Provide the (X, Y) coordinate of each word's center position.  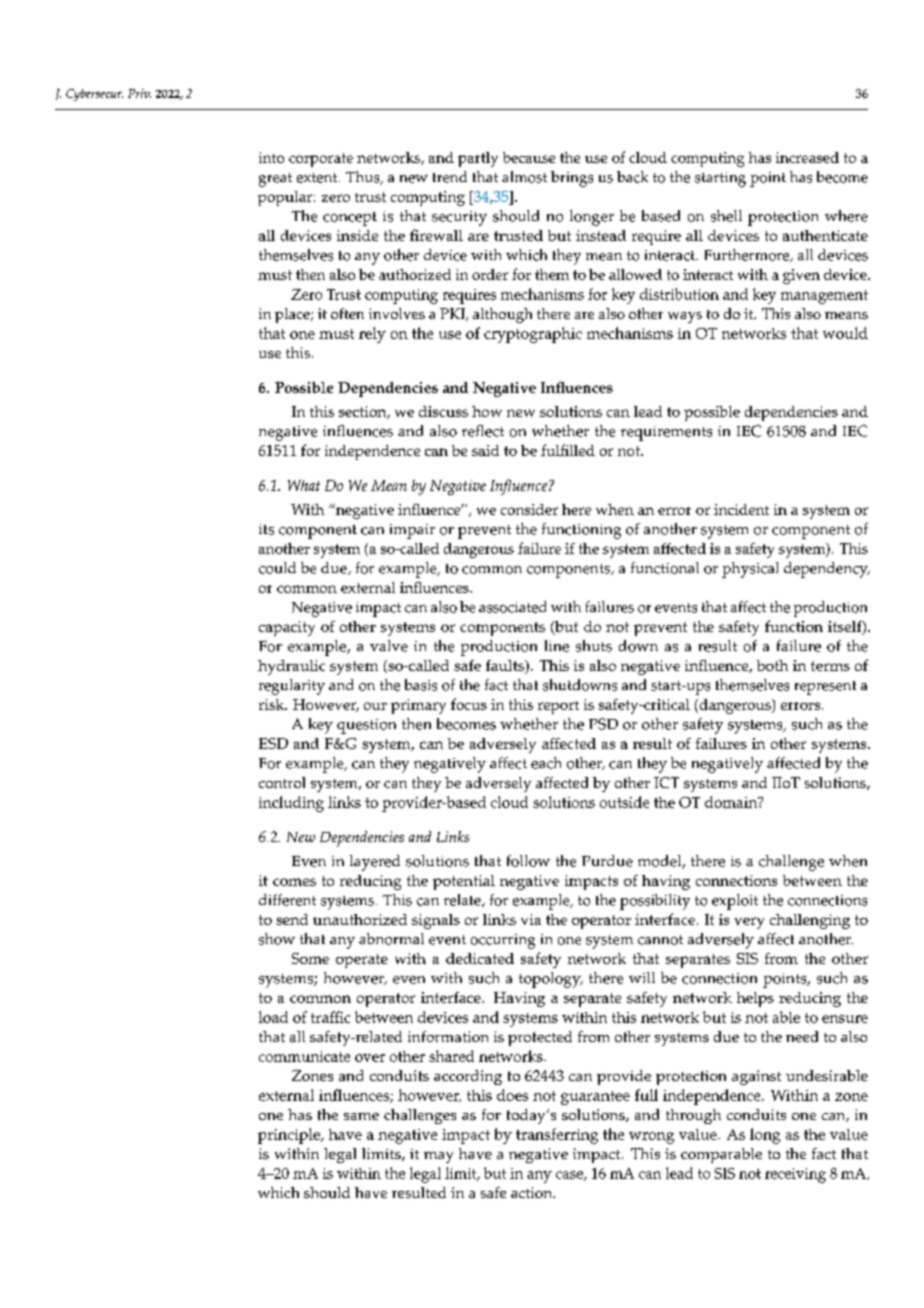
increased (807, 157)
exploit (735, 902)
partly (478, 159)
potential (464, 882)
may (438, 1157)
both (772, 665)
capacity (287, 628)
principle (290, 1136)
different (287, 900)
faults (506, 667)
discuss (443, 411)
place (293, 315)
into (271, 157)
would (845, 333)
